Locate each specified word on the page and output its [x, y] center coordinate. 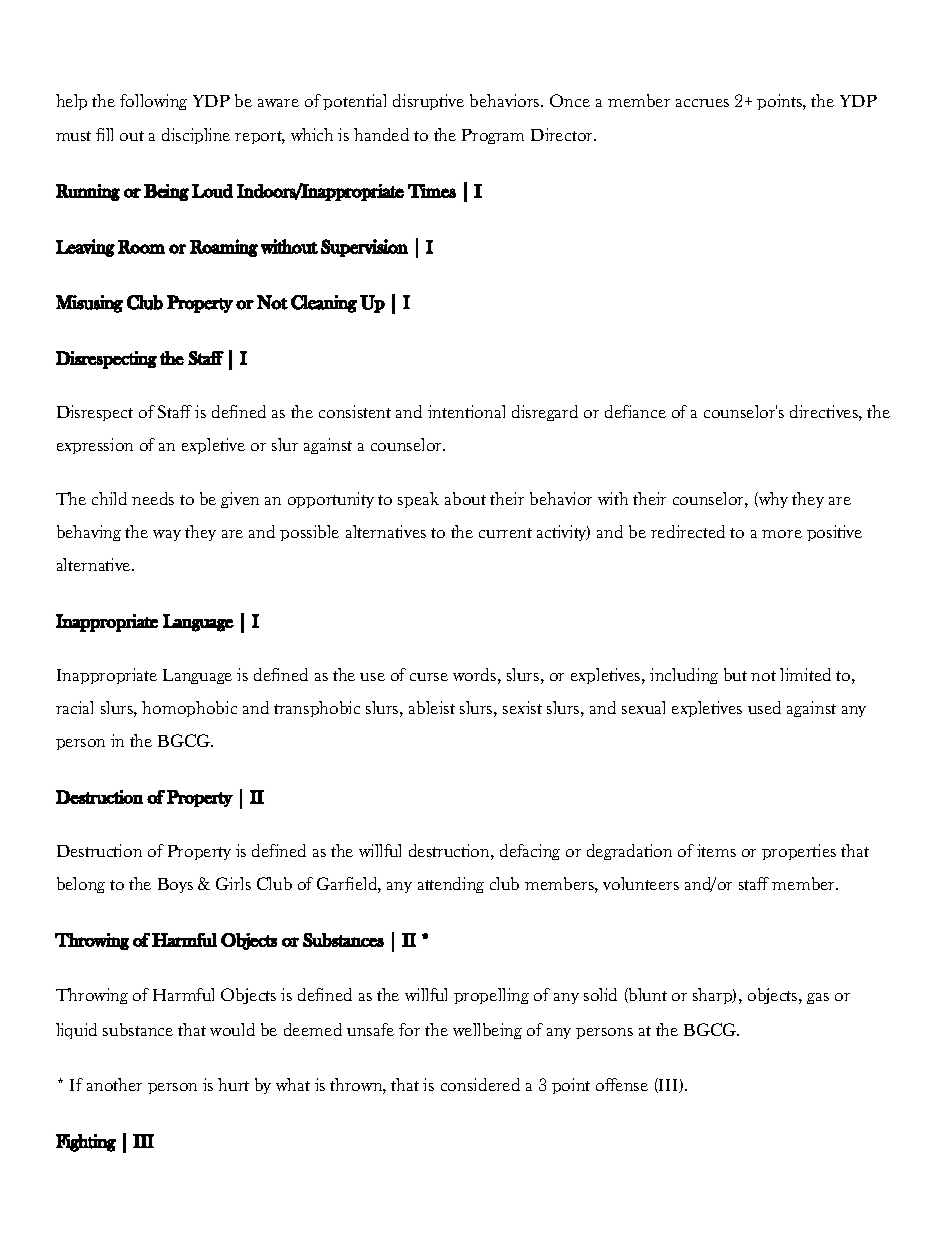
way [167, 535]
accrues [702, 103]
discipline [196, 136]
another [114, 1084]
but [735, 674]
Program [493, 136]
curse [429, 677]
